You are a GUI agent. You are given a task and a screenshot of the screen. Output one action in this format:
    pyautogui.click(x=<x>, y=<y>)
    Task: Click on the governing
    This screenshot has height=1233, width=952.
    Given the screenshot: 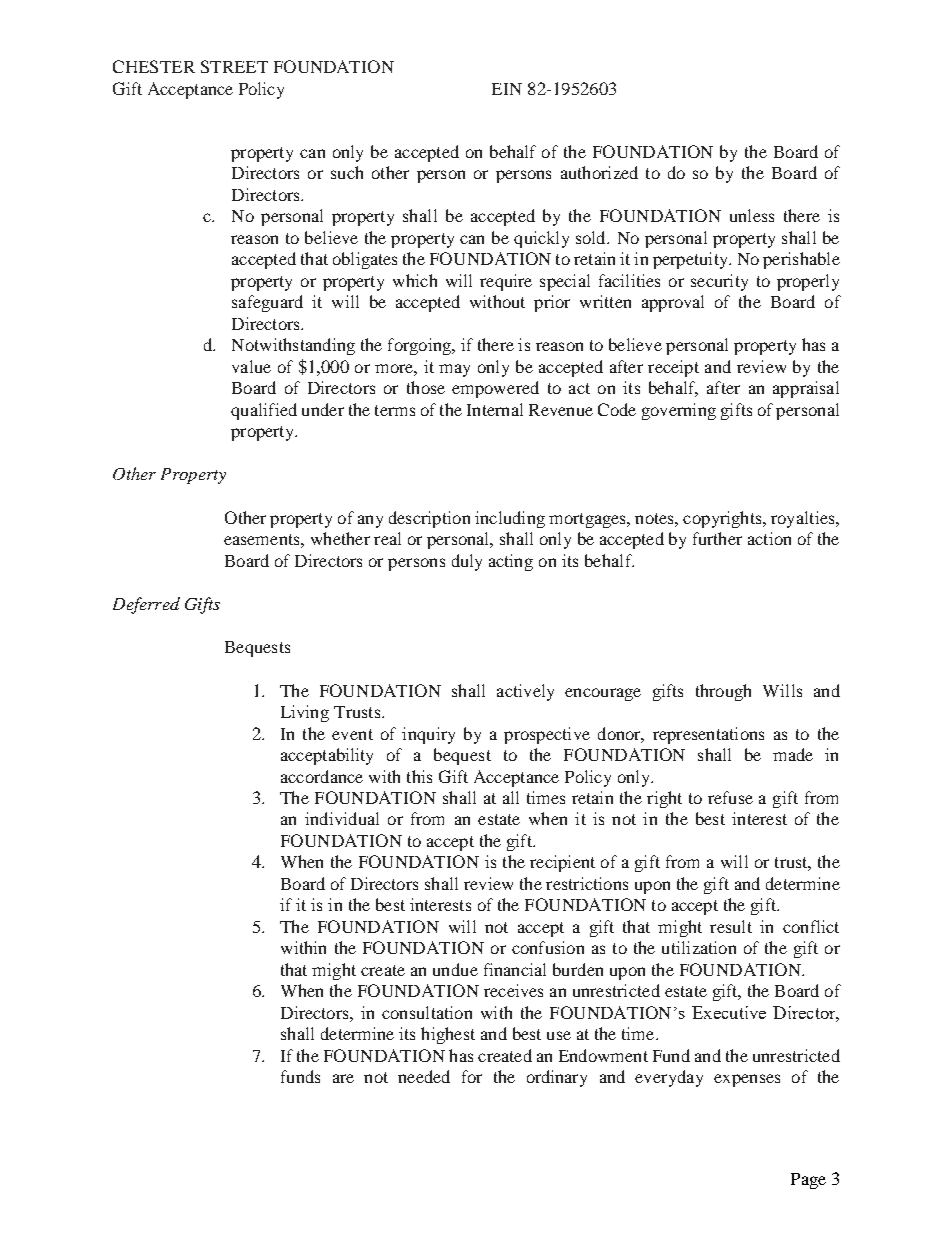 What is the action you would take?
    pyautogui.click(x=679, y=411)
